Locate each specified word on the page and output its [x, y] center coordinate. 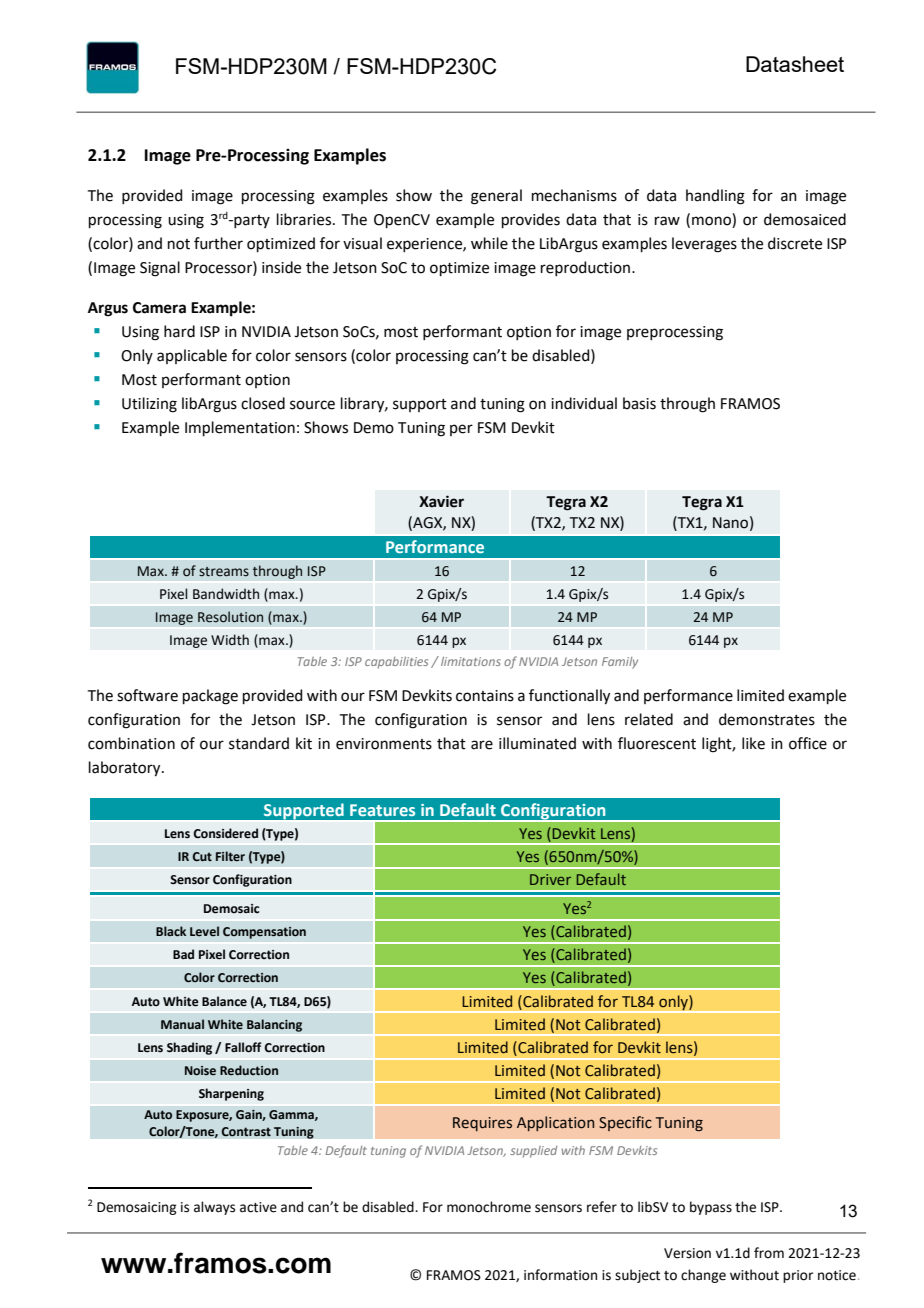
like [753, 743]
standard [259, 743]
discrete [795, 243]
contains [485, 696]
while [489, 243]
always [214, 1208]
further [218, 243]
